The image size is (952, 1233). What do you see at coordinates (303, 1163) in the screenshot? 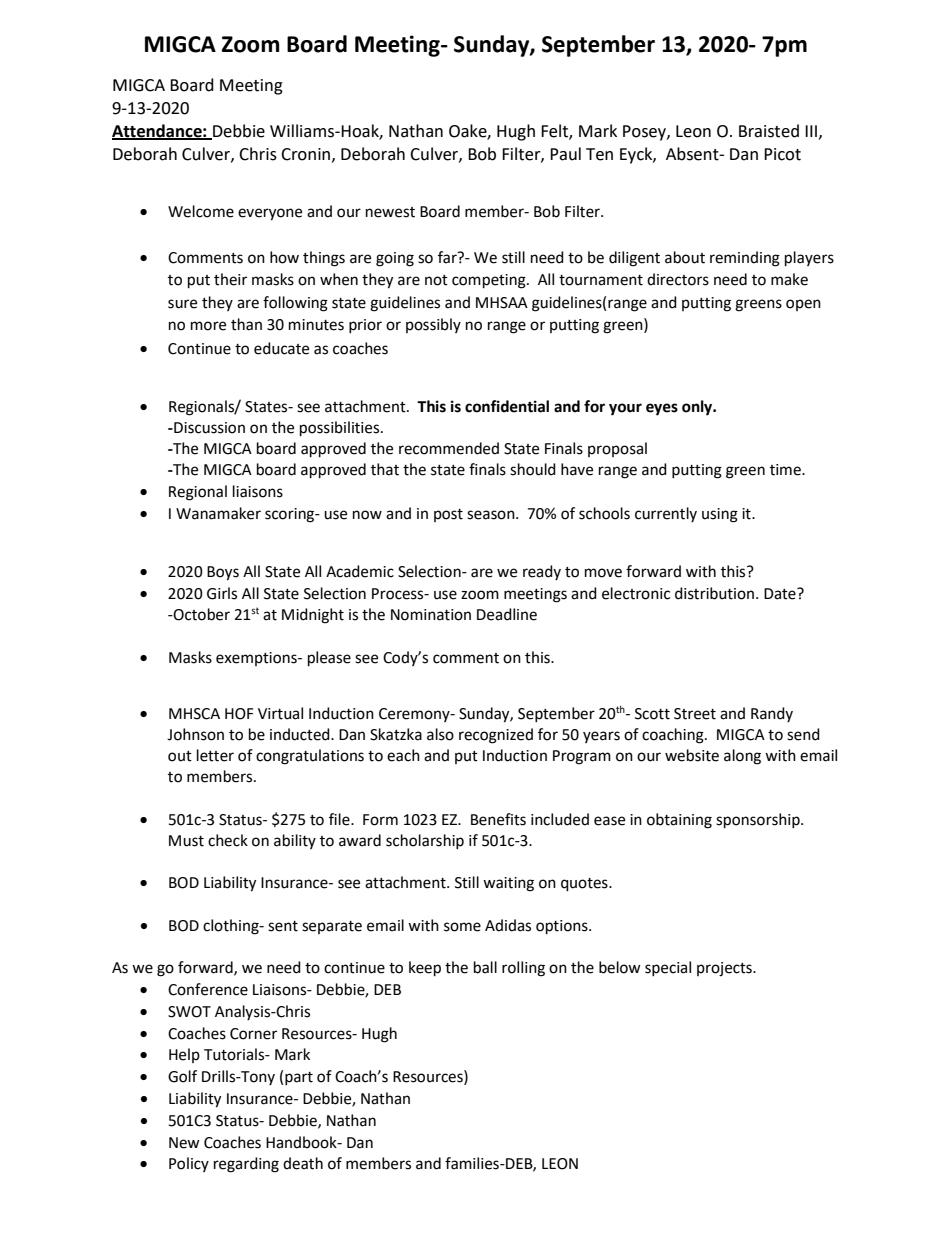
I see `death` at bounding box center [303, 1163].
